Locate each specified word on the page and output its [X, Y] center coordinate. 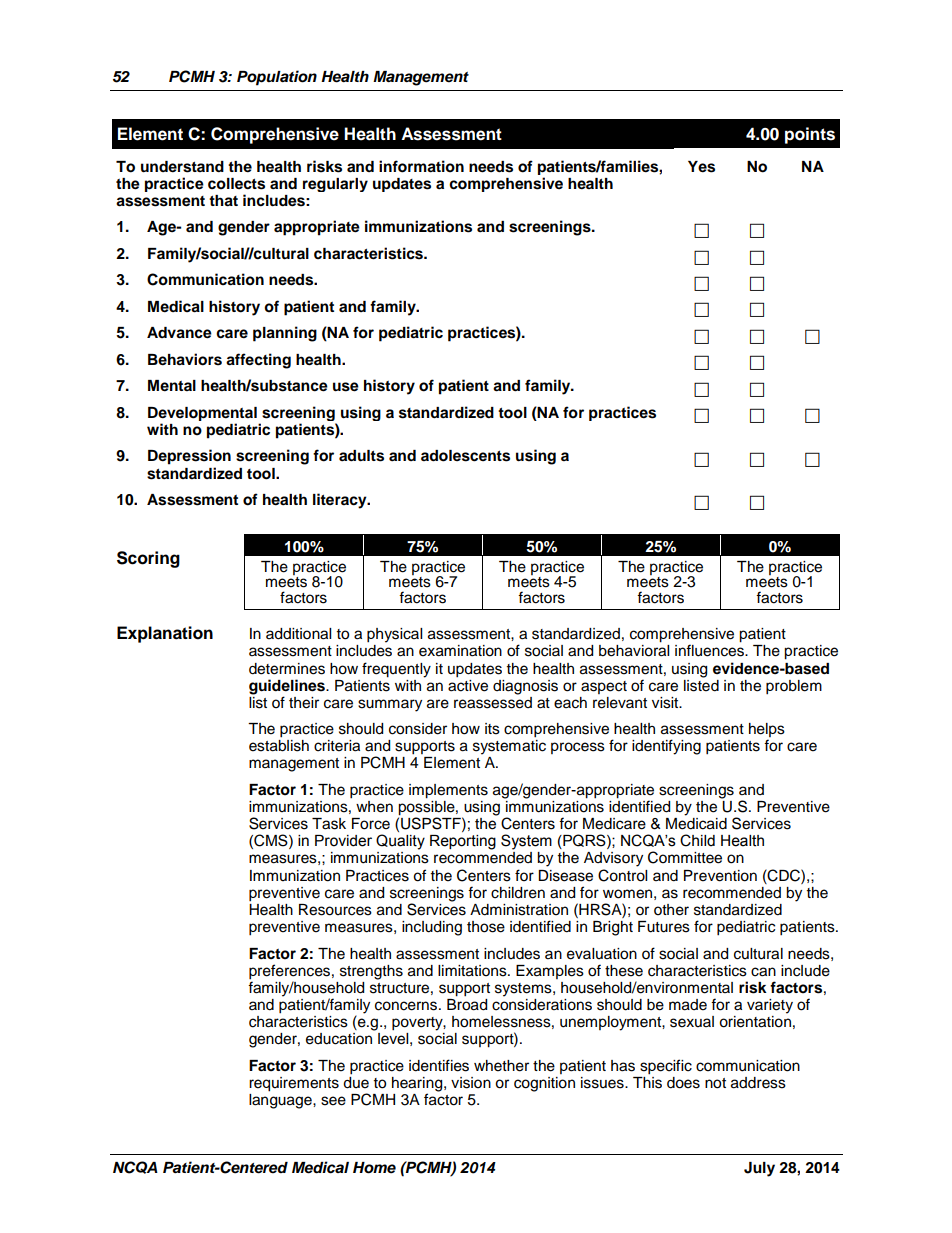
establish [279, 746]
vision [471, 1083]
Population [277, 78]
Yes [701, 167]
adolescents [465, 456]
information [421, 166]
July [759, 1169]
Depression [189, 457]
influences [710, 650]
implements [448, 791]
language [281, 1100]
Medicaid [696, 824]
